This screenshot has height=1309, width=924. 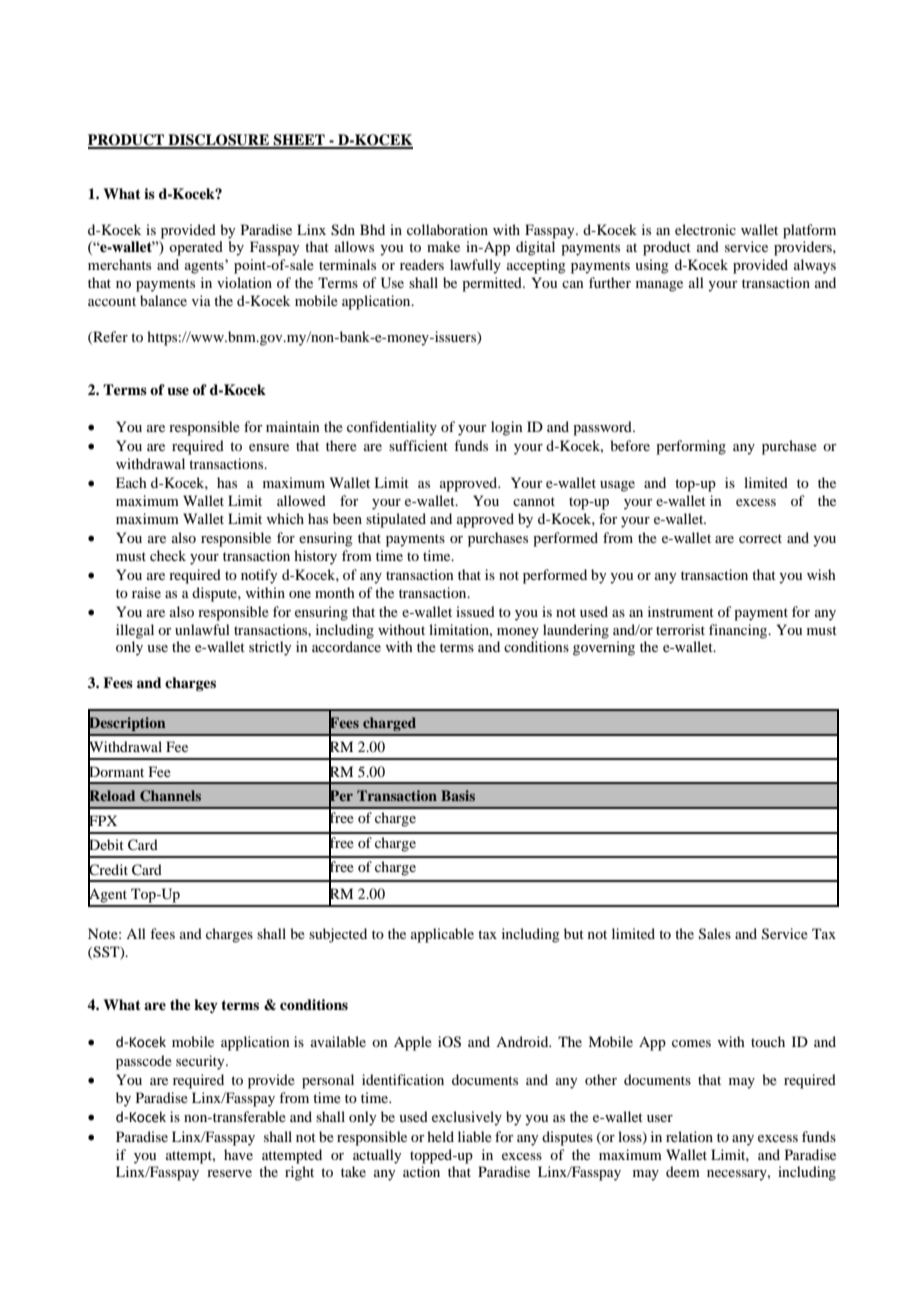 What do you see at coordinates (691, 447) in the screenshot?
I see `performing` at bounding box center [691, 447].
